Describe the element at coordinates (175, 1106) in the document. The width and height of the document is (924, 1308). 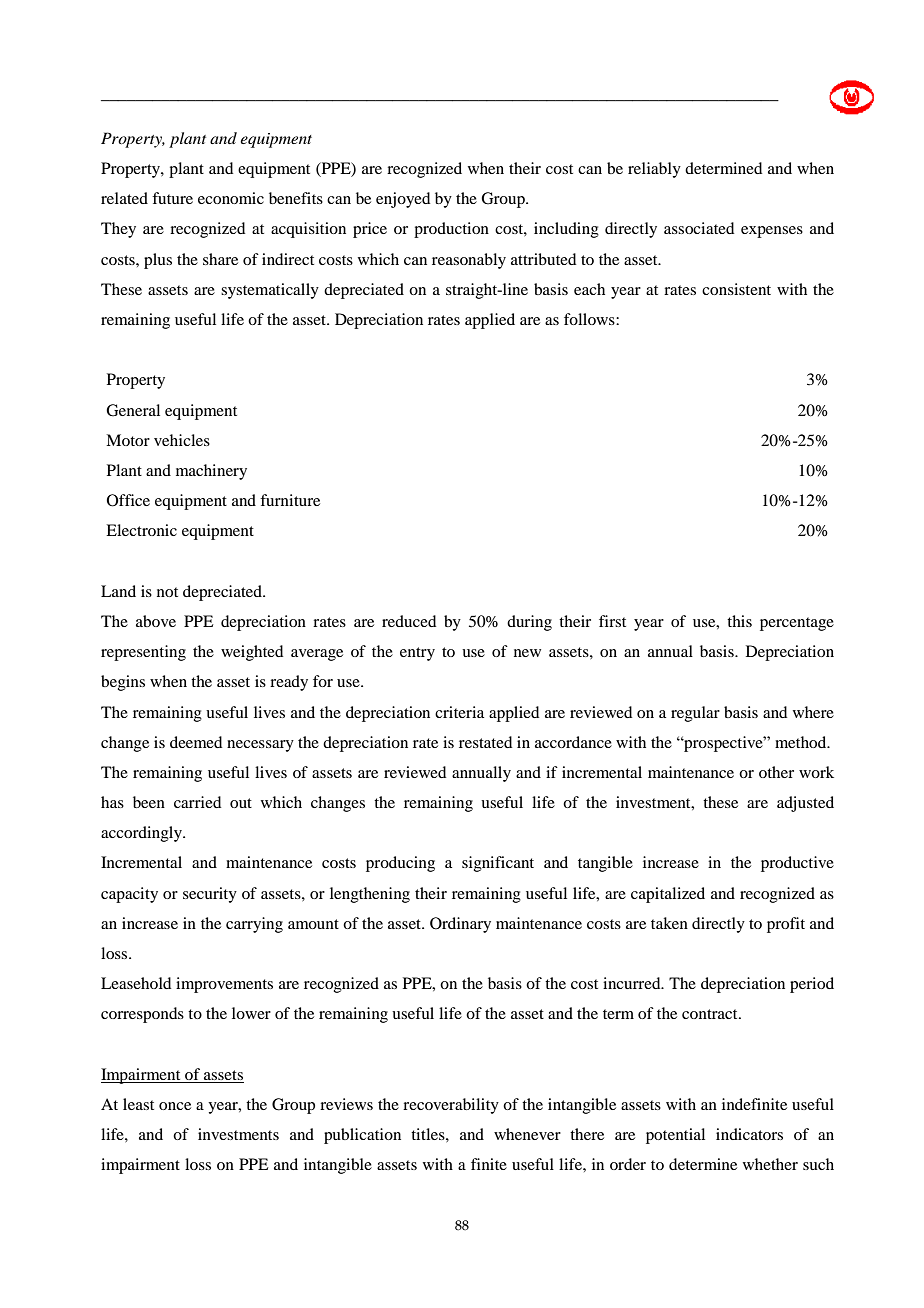
I see `once` at that location.
